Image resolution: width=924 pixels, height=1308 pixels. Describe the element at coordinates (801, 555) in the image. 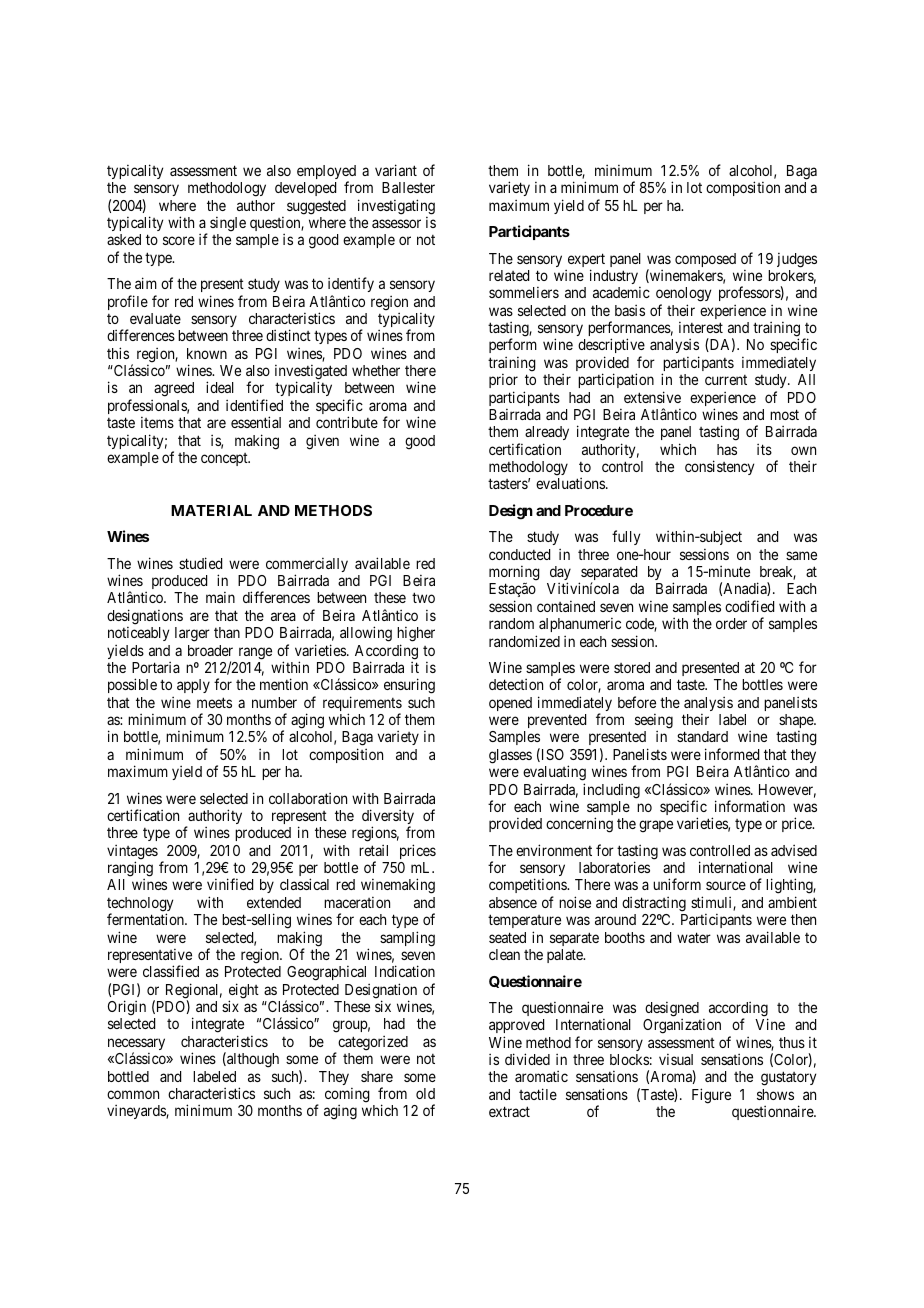

I see `same` at that location.
